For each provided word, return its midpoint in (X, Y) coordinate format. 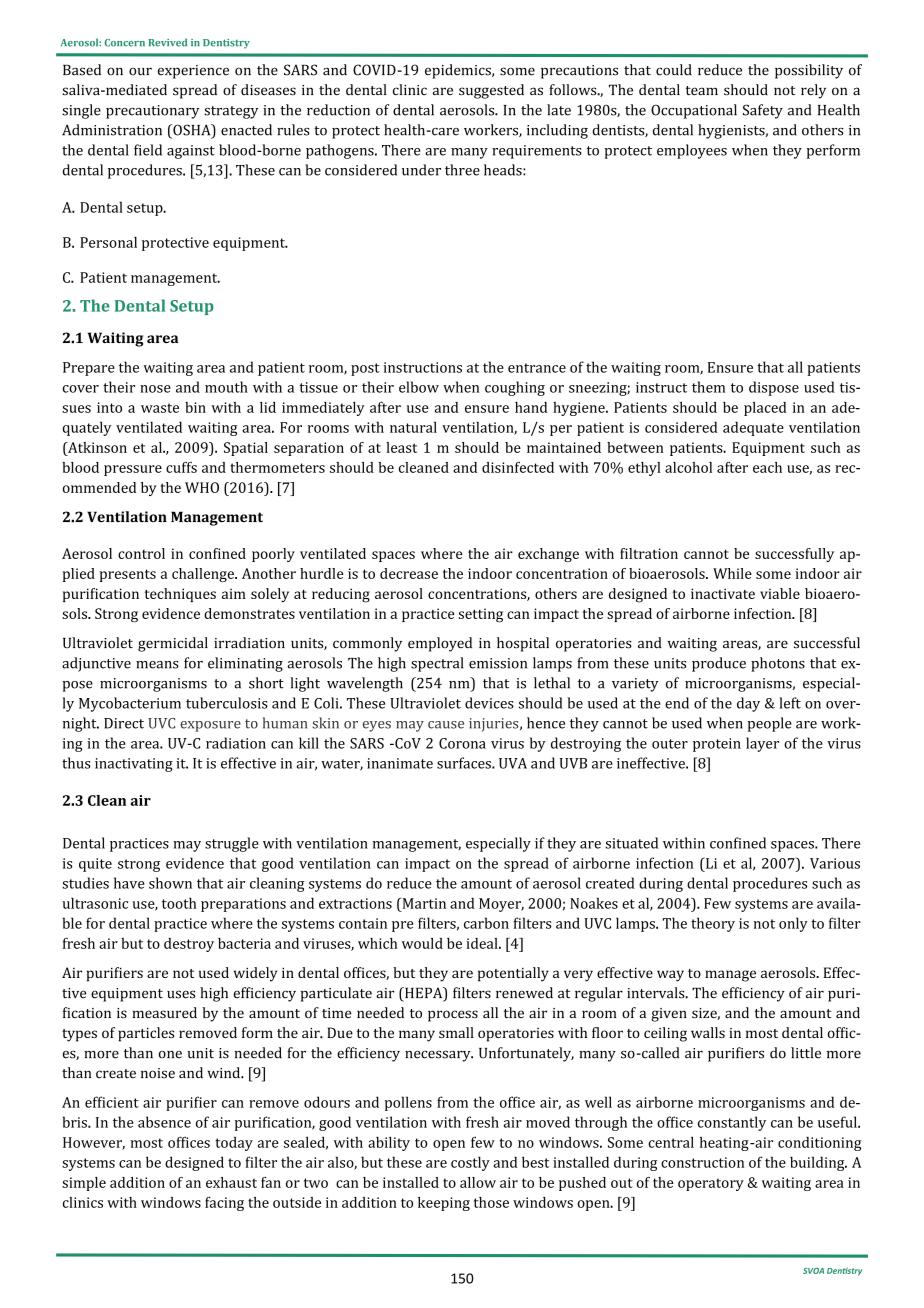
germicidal (173, 644)
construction (702, 1162)
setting (481, 615)
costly (470, 1163)
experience (193, 72)
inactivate (723, 593)
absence (164, 1122)
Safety (763, 111)
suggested (491, 91)
